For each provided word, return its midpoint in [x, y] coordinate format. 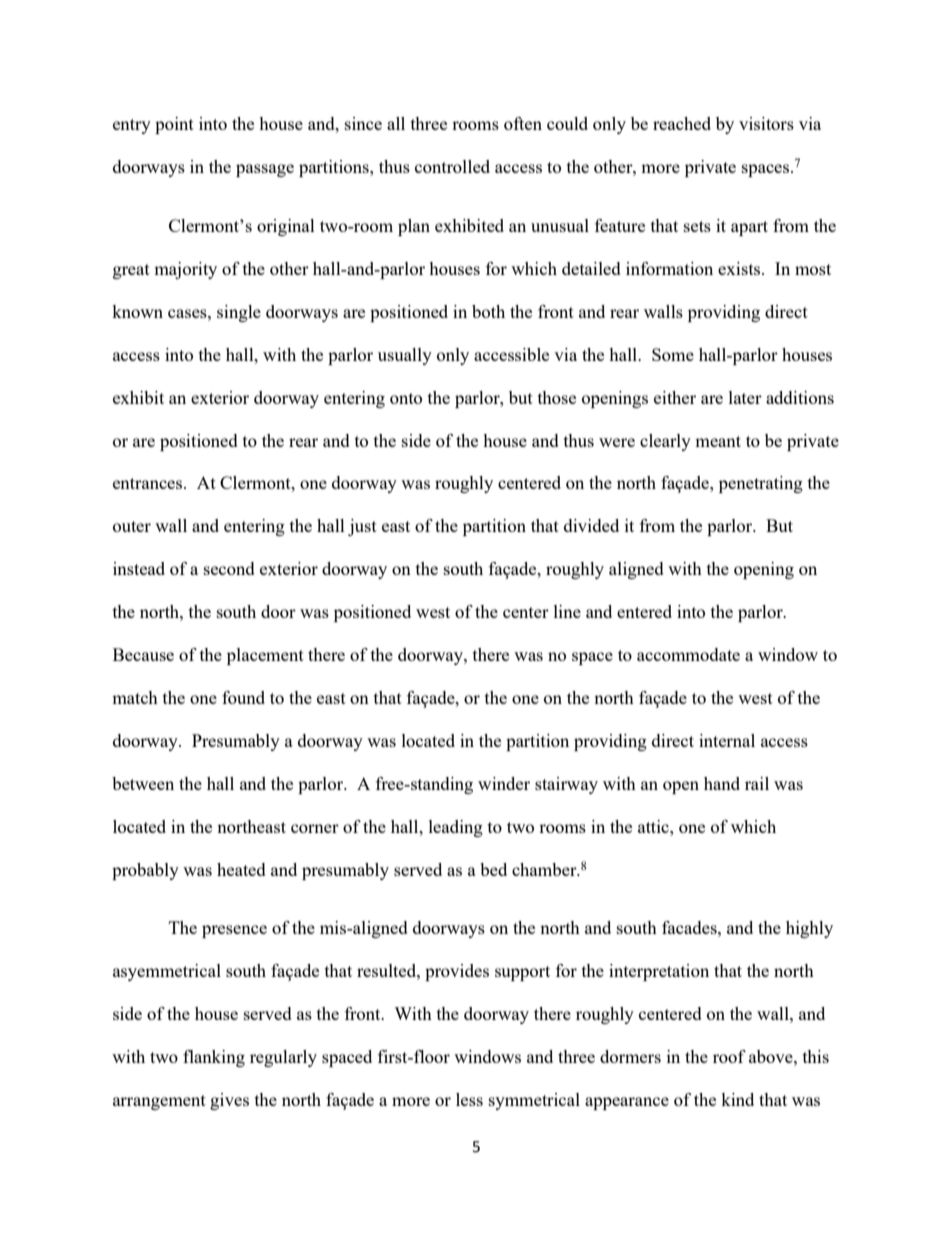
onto [406, 398]
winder [504, 783]
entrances [149, 483]
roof [729, 1056]
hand [722, 783]
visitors [766, 123]
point [174, 125]
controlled [452, 166]
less [469, 1099]
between [143, 783]
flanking [214, 1058]
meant [718, 441]
